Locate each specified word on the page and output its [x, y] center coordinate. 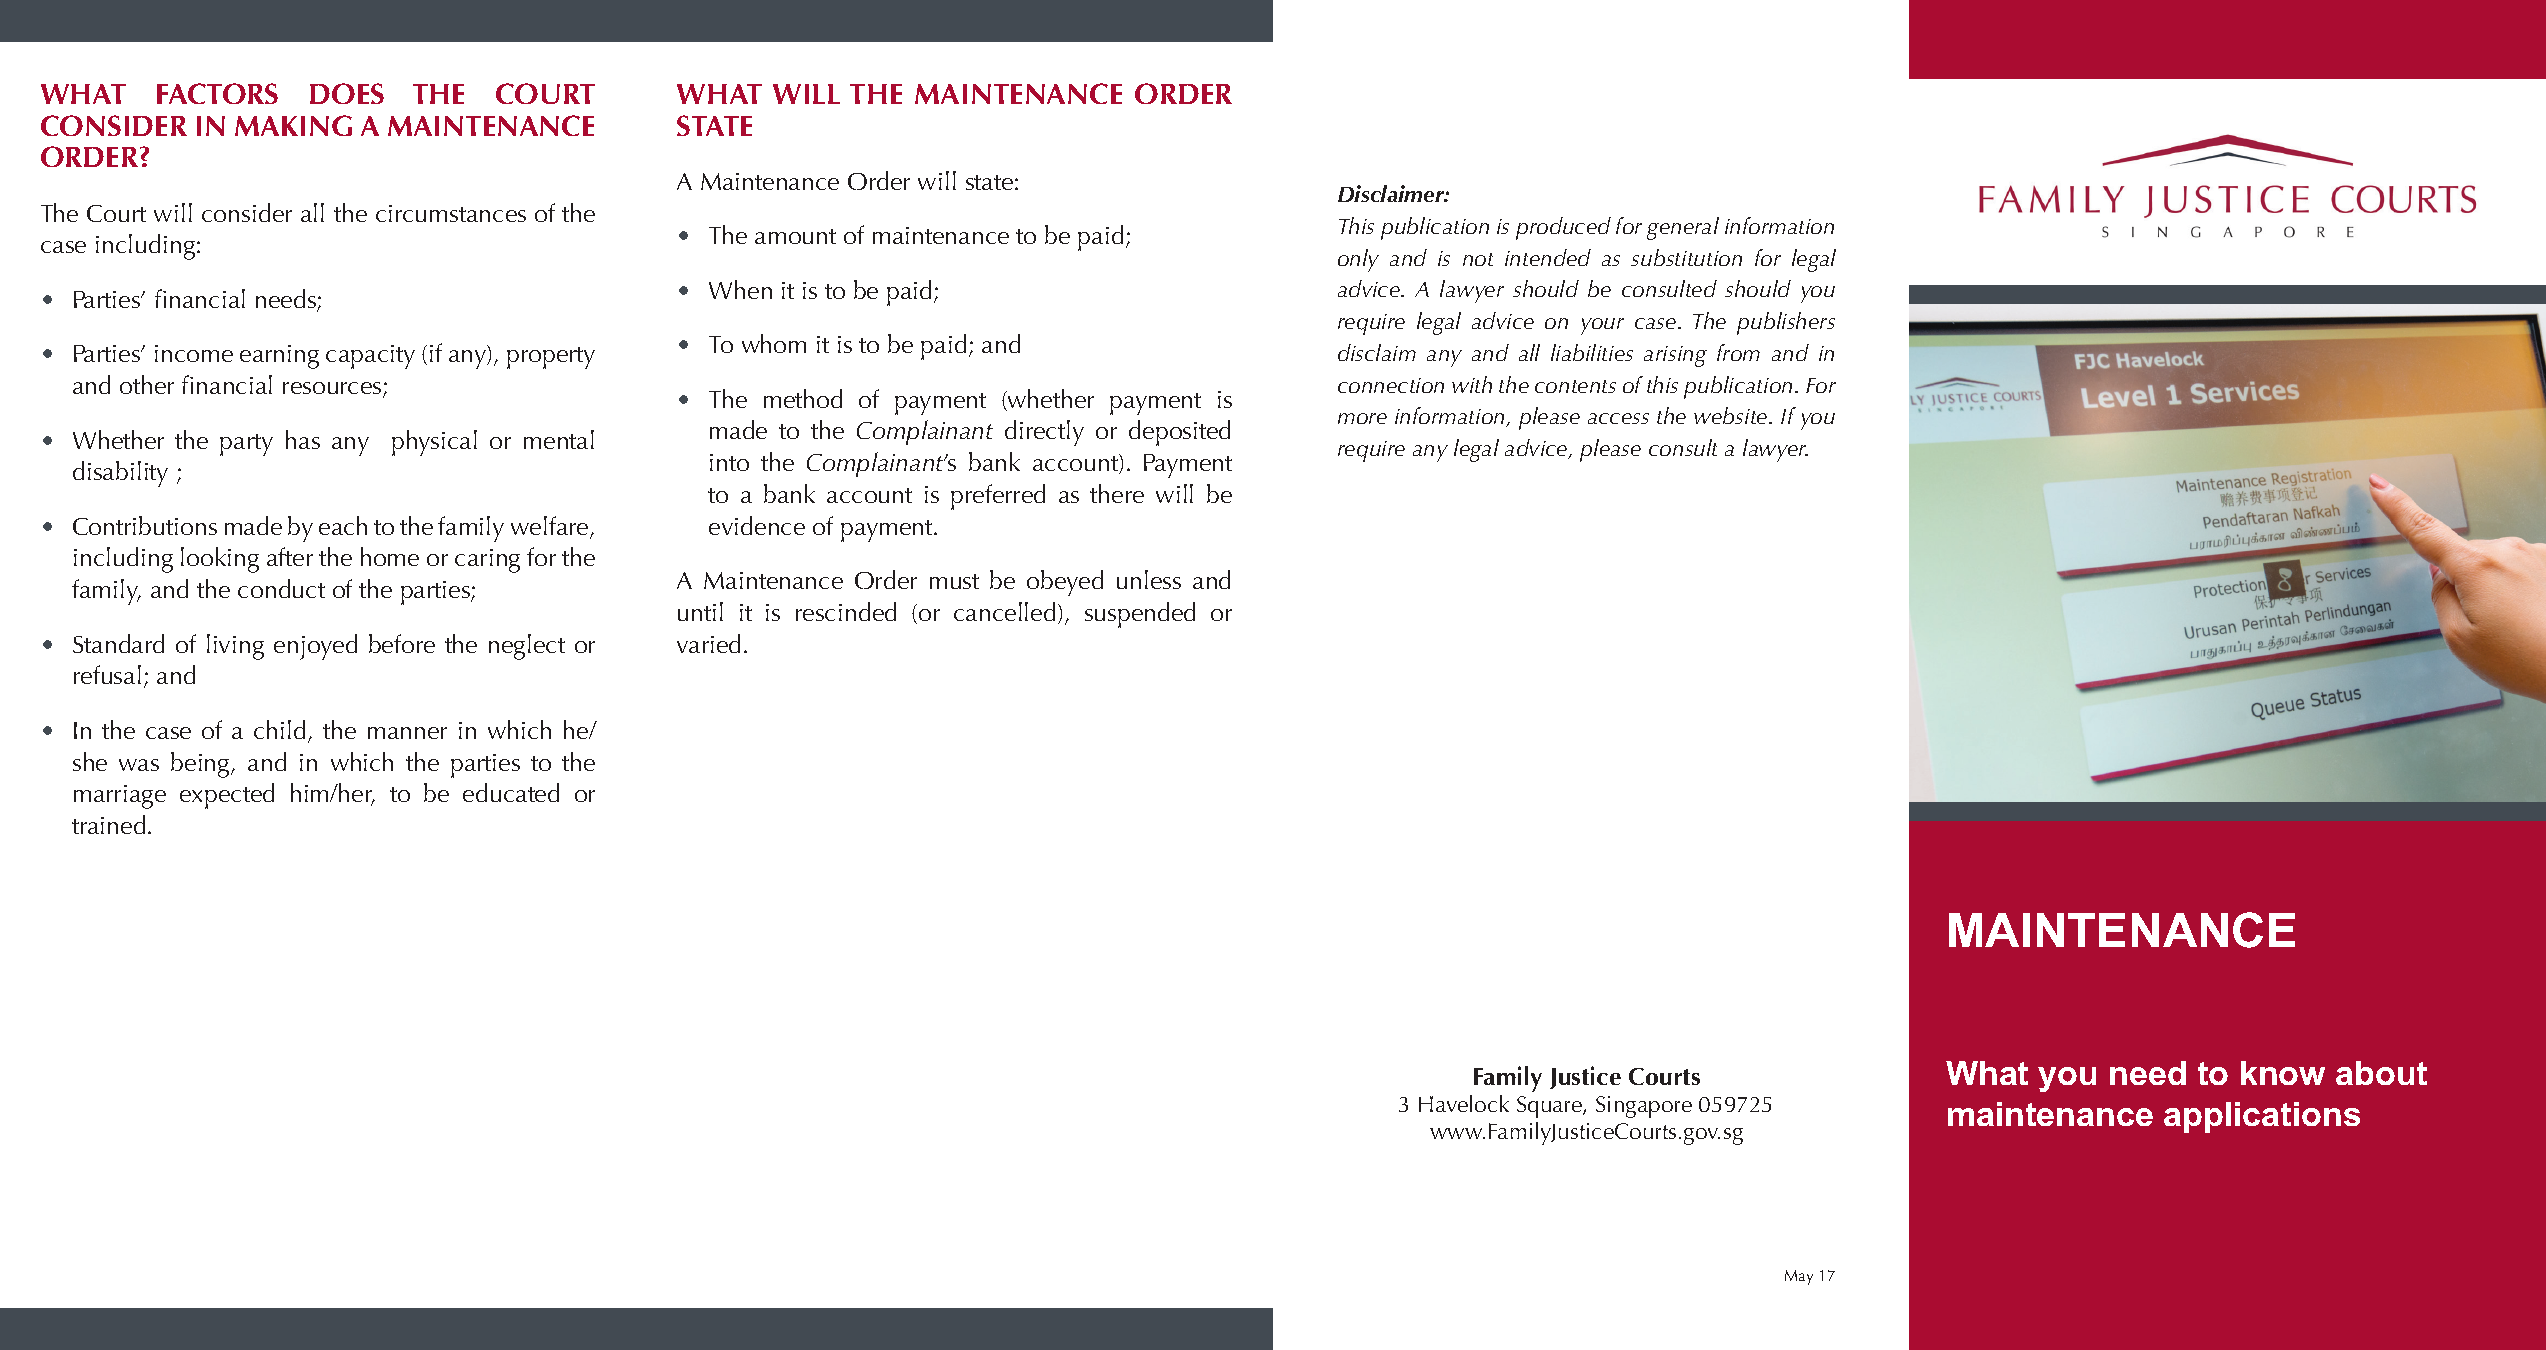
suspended [1140, 615]
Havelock [1464, 1103]
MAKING [293, 125]
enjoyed [315, 647]
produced [1563, 228]
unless [1149, 579]
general [1683, 228]
